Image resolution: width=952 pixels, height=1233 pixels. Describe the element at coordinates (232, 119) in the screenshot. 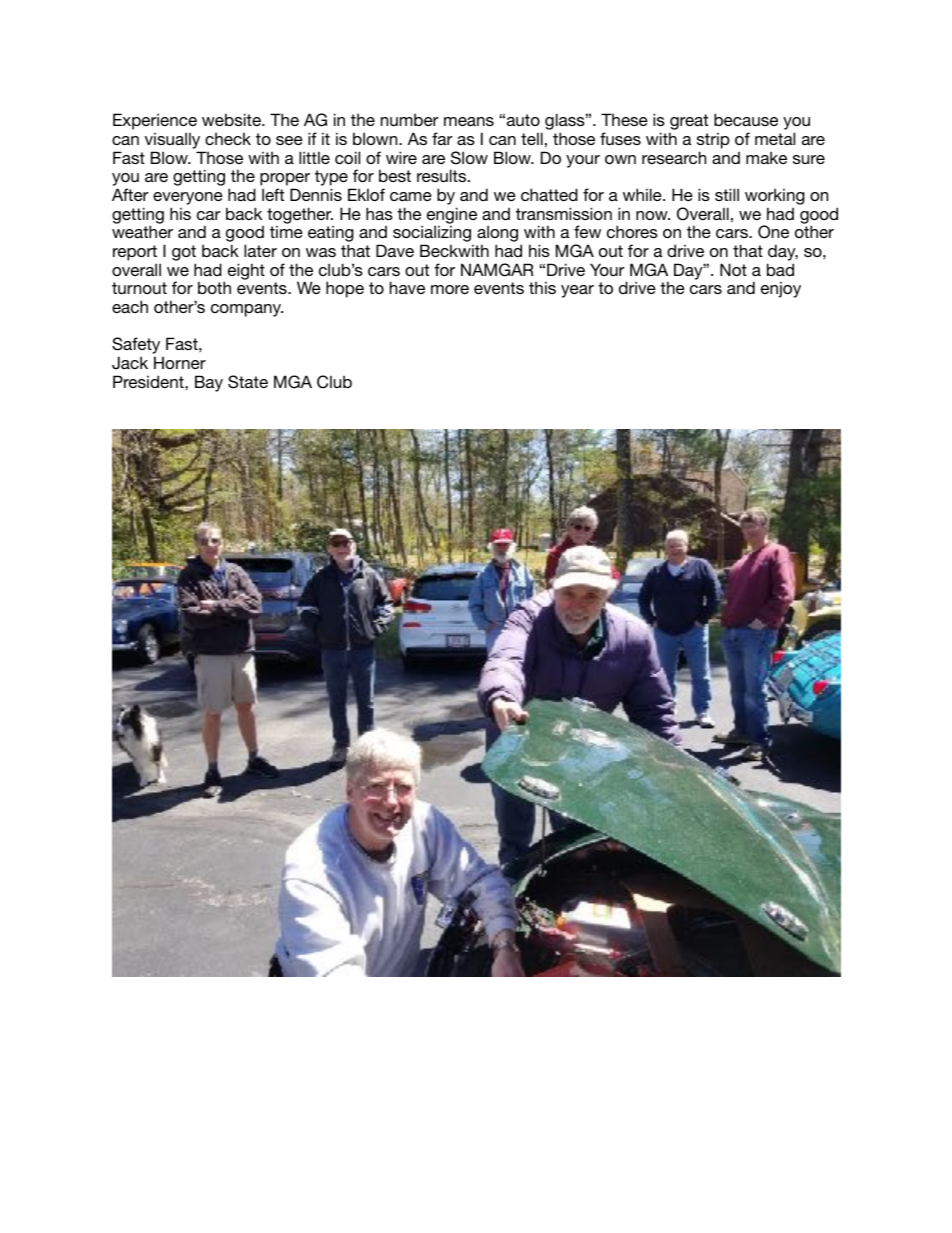

I see `website` at that location.
